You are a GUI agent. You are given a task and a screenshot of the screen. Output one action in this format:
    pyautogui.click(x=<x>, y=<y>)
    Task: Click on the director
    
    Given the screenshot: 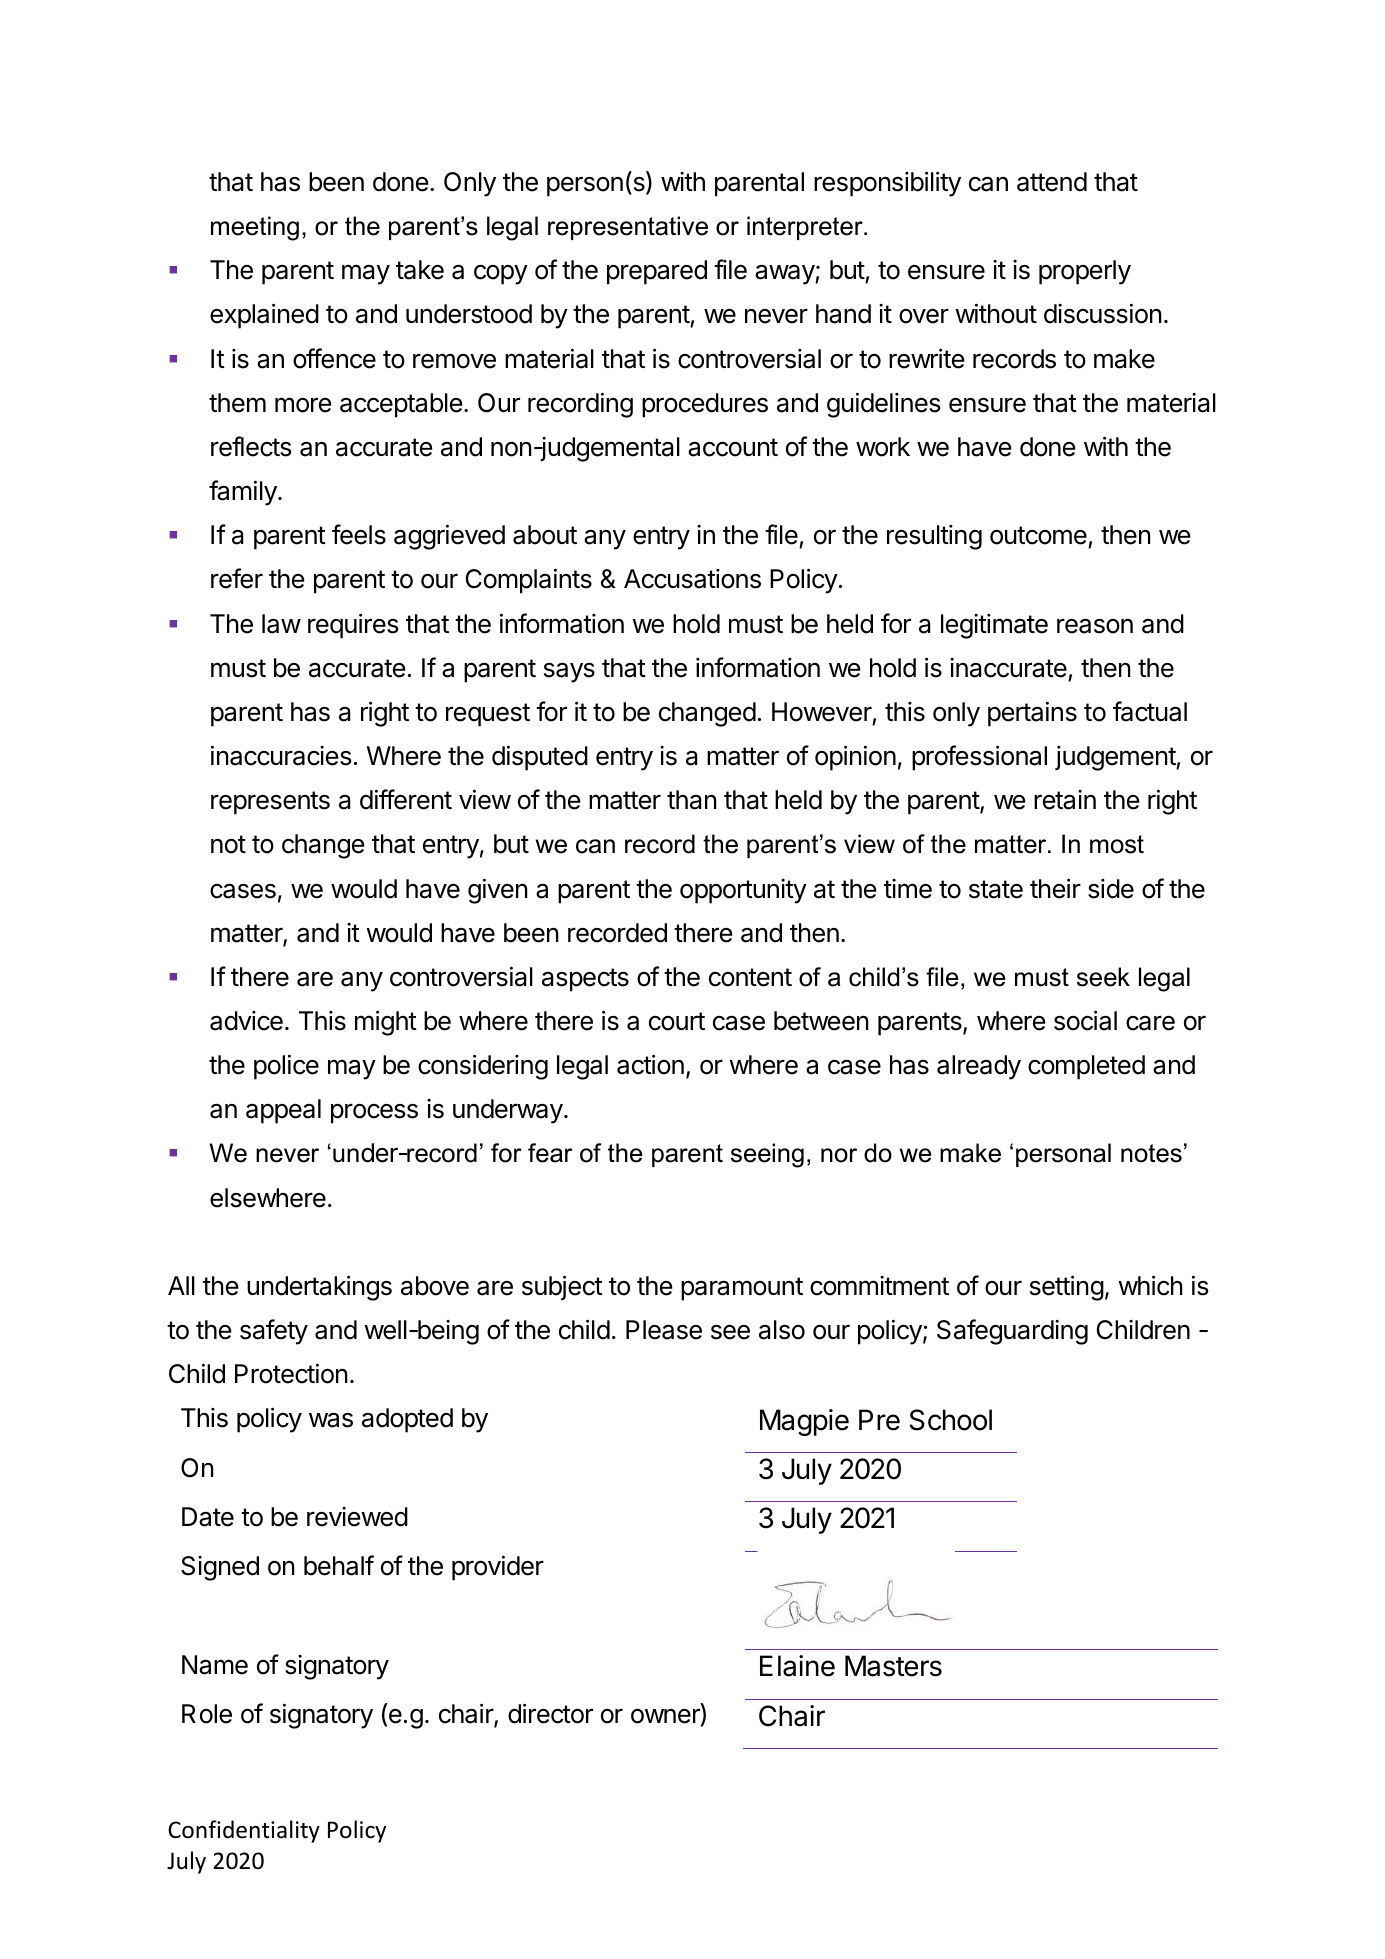 What is the action you would take?
    pyautogui.click(x=550, y=1713)
